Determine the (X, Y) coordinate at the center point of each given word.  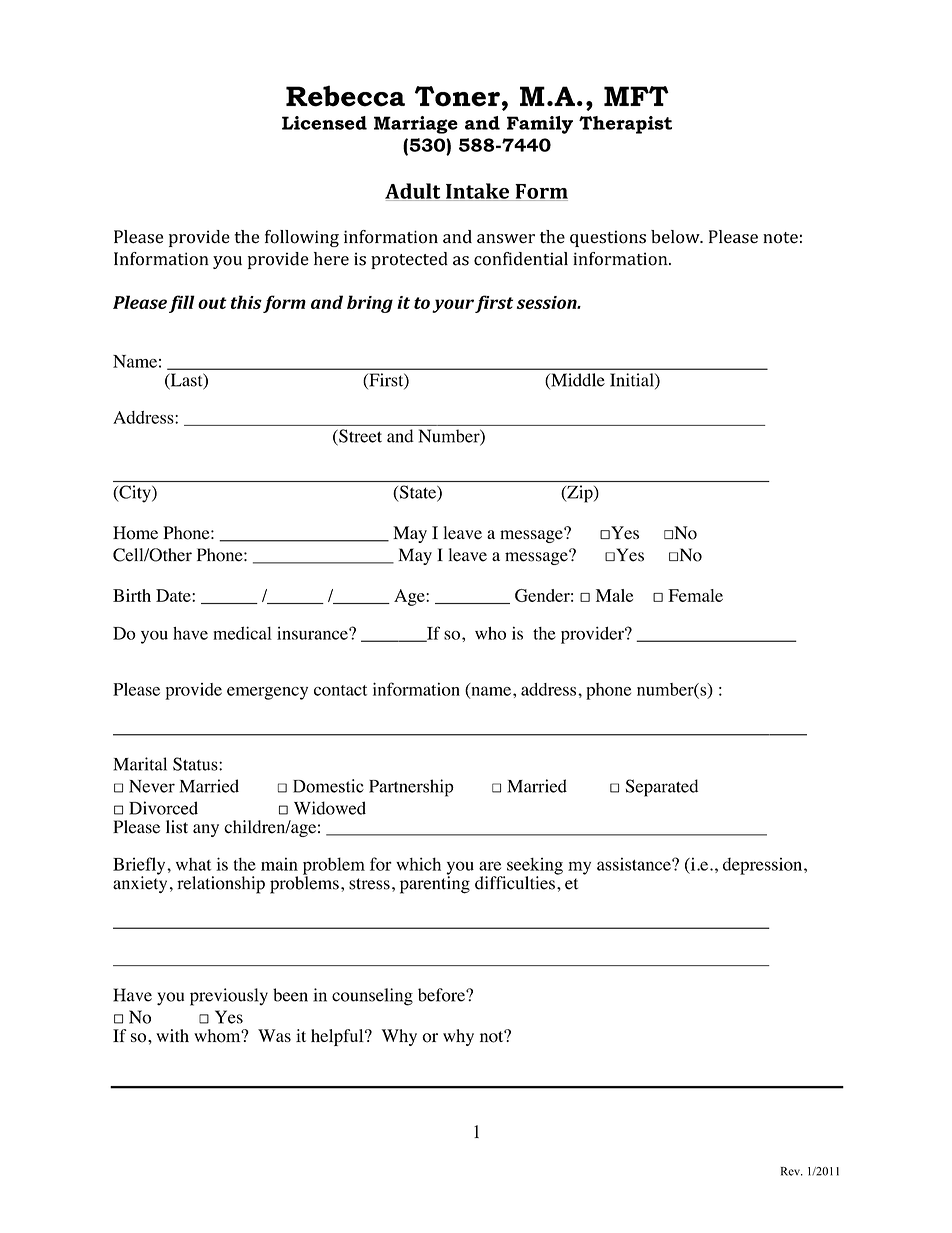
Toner (457, 96)
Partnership (411, 788)
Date (174, 595)
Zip (580, 494)
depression (764, 866)
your (453, 306)
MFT (636, 96)
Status (196, 764)
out (212, 303)
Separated (662, 788)
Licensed (324, 123)
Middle (577, 381)
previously (229, 997)
